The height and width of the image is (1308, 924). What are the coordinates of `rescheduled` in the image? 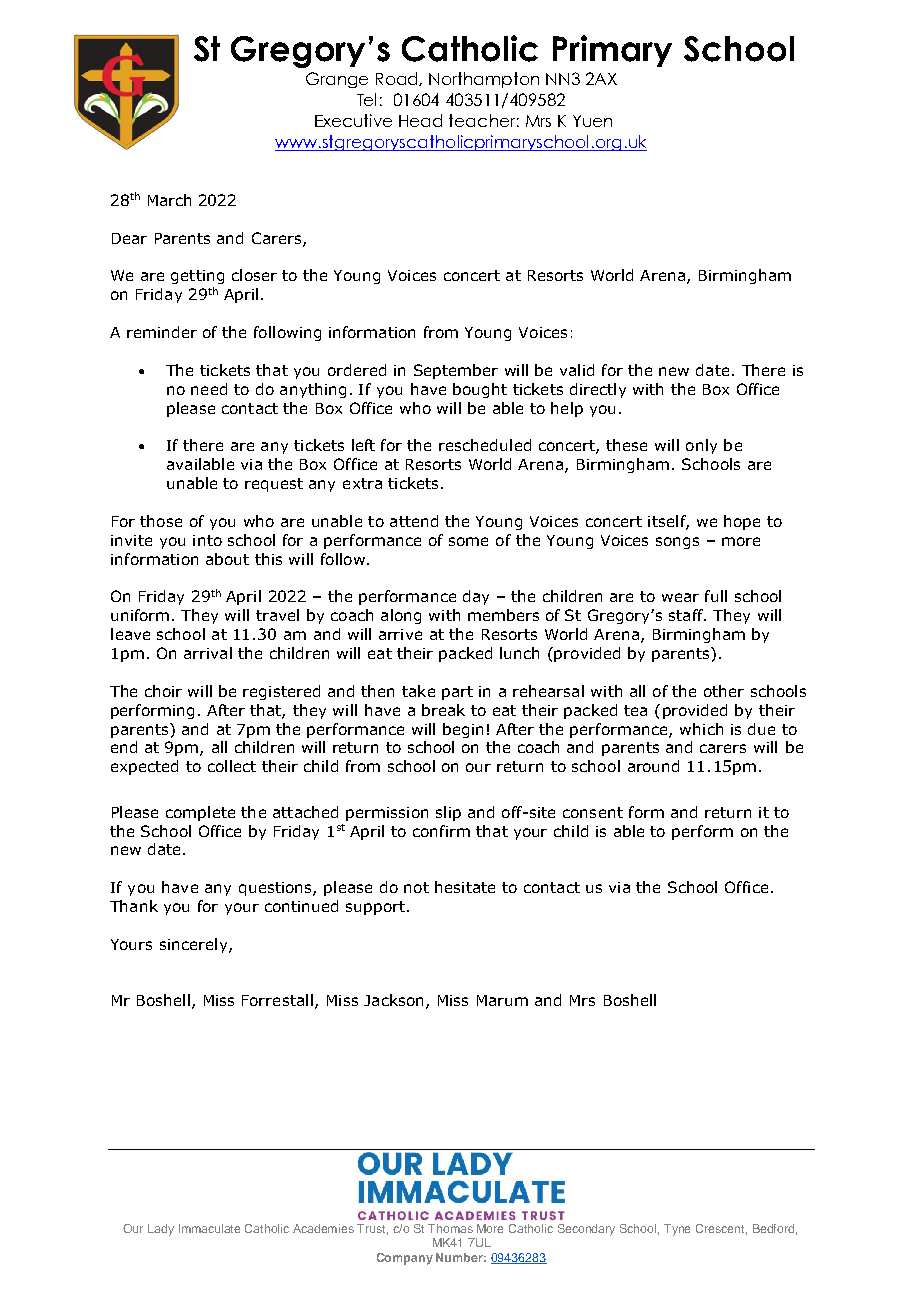 It's located at (485, 445).
